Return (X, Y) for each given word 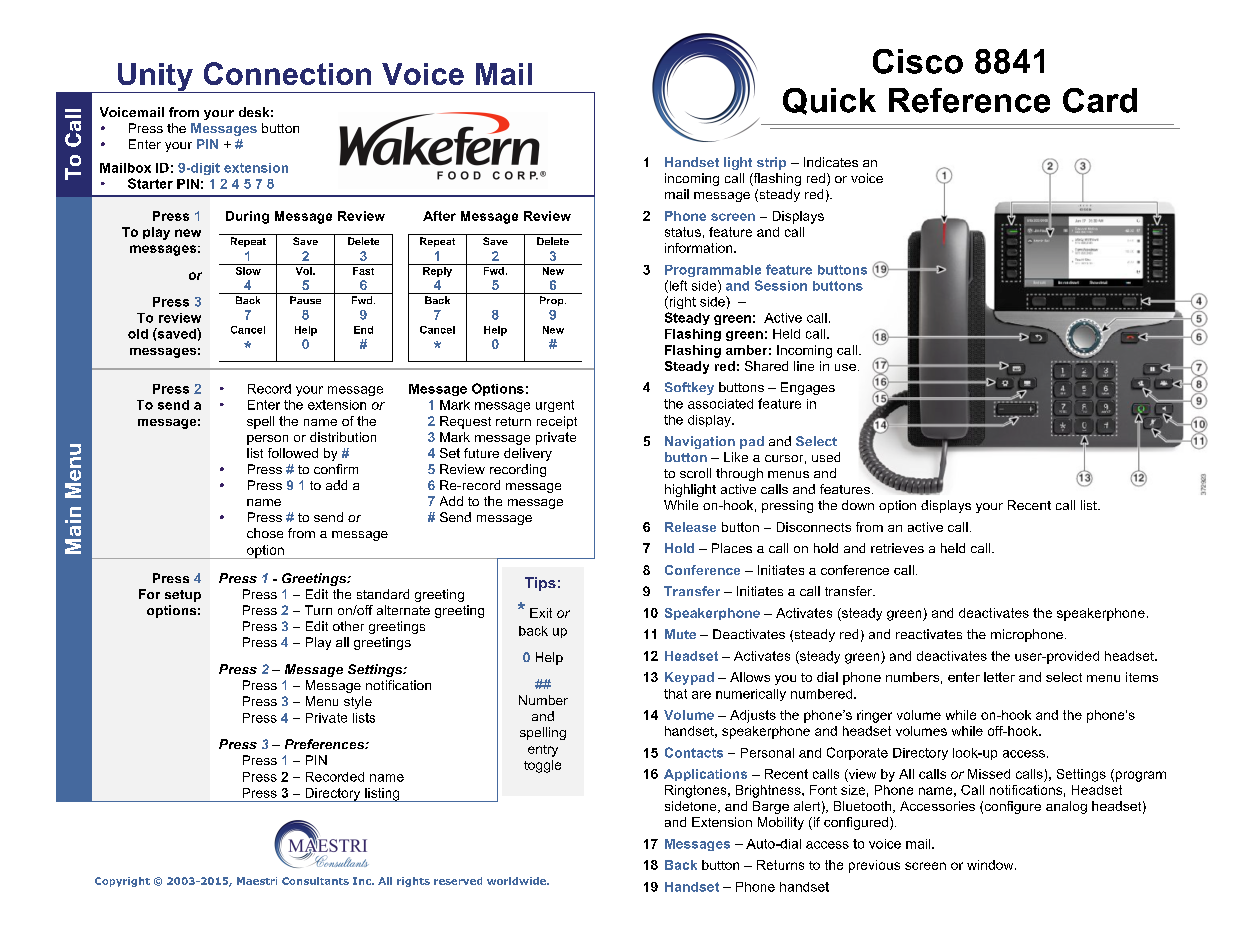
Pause (305, 300)
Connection (287, 73)
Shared (766, 366)
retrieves (897, 548)
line (804, 366)
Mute (680, 634)
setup (183, 596)
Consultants (315, 881)
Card (1100, 100)
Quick (829, 101)
